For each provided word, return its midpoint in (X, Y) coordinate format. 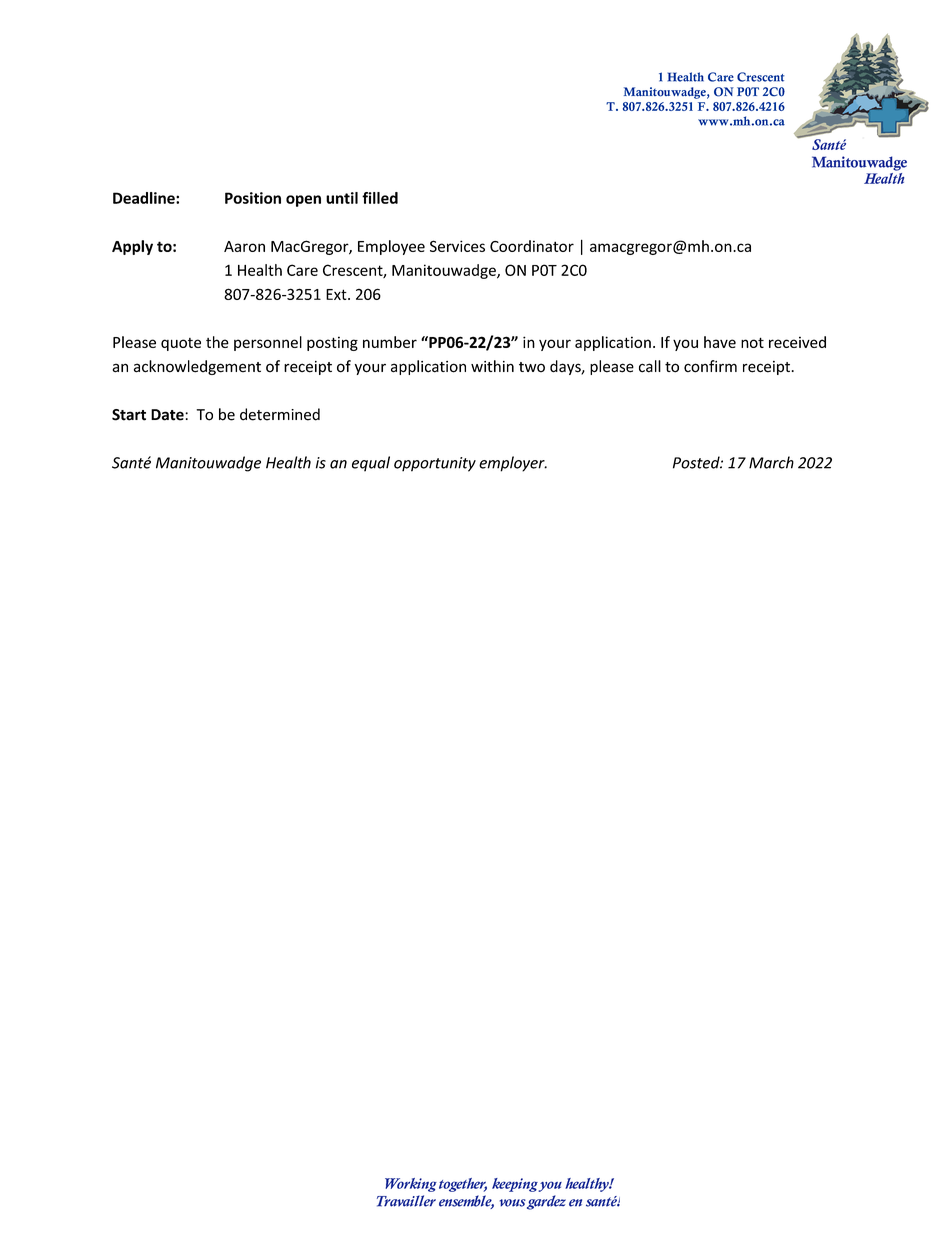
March (771, 462)
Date (168, 415)
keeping (515, 1185)
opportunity (435, 464)
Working (411, 1185)
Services (457, 246)
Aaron (244, 246)
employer (513, 464)
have (720, 342)
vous (513, 1203)
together (463, 1185)
